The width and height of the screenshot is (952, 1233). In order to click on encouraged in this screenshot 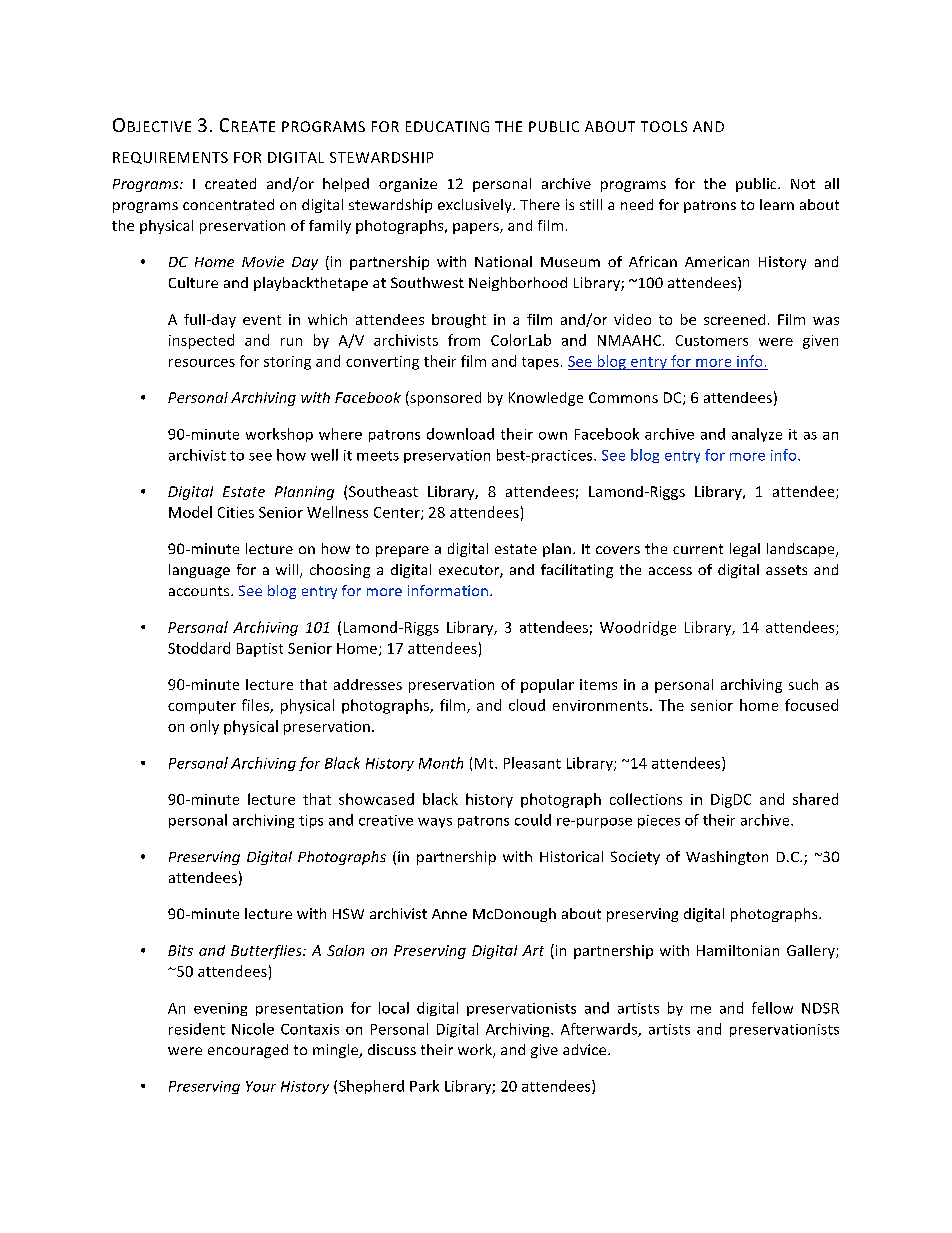, I will do `click(248, 1051)`.
